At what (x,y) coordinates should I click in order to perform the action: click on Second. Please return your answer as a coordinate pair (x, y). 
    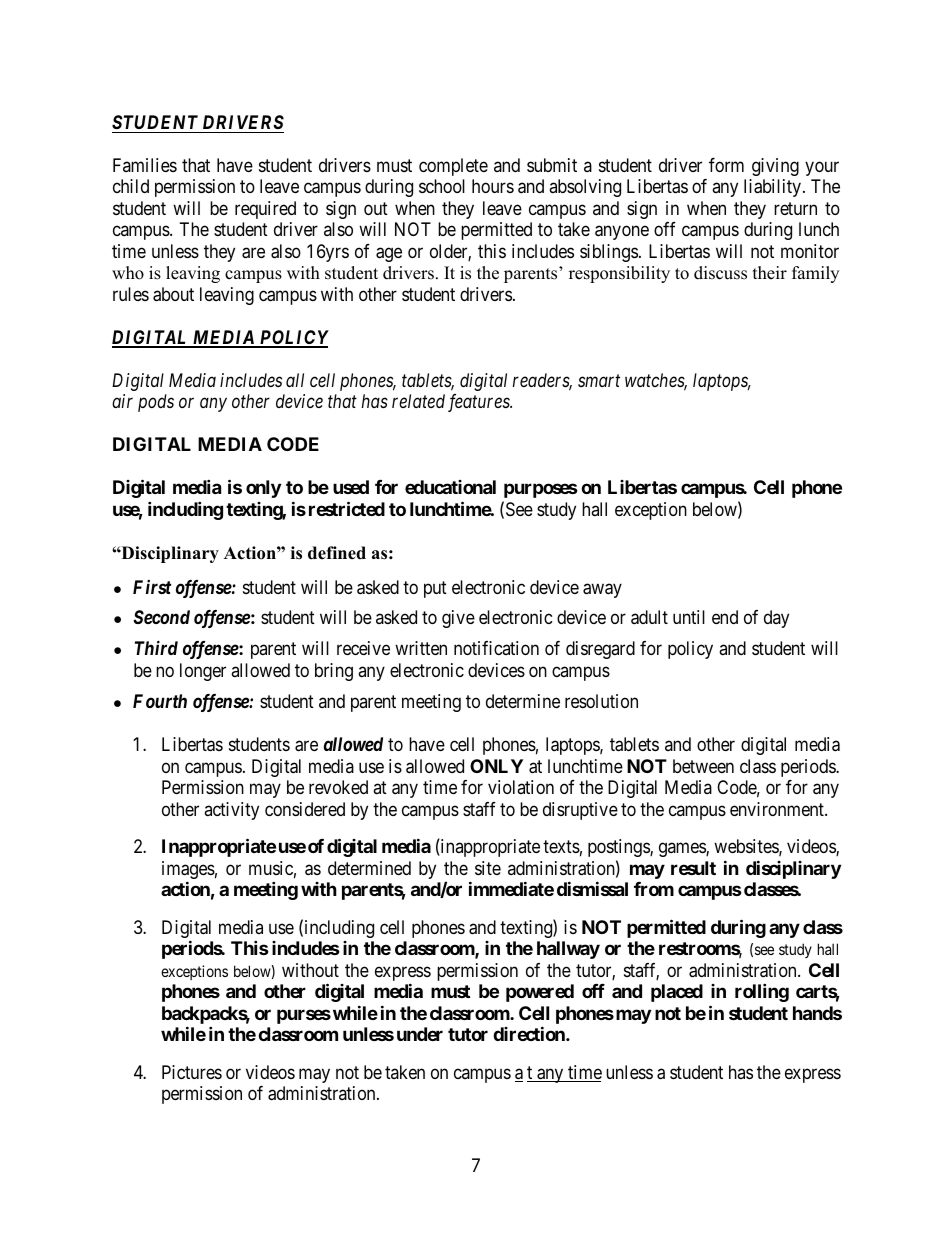
    Looking at the image, I should click on (162, 617).
